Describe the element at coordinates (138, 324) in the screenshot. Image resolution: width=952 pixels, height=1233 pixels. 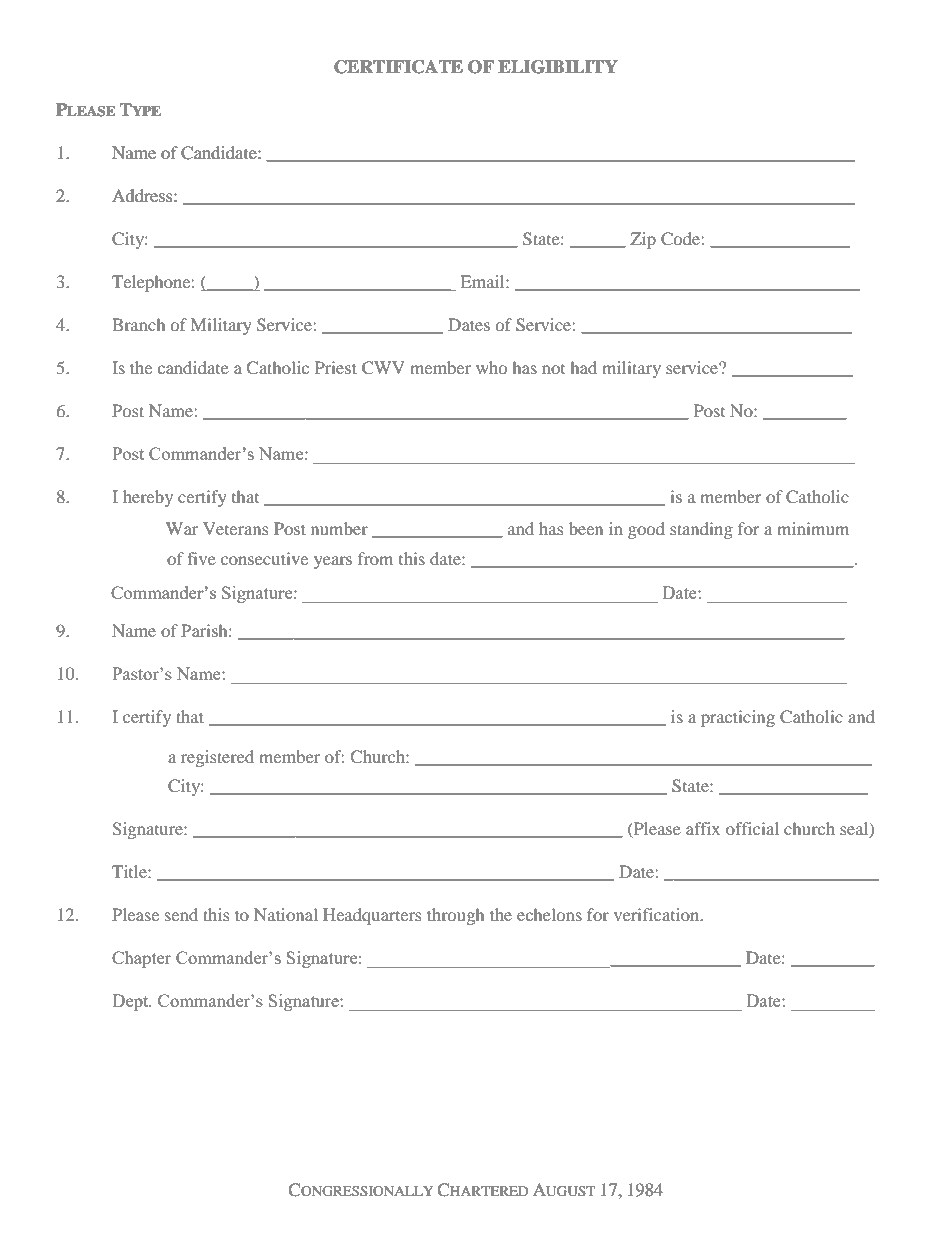
I see `Branch` at that location.
